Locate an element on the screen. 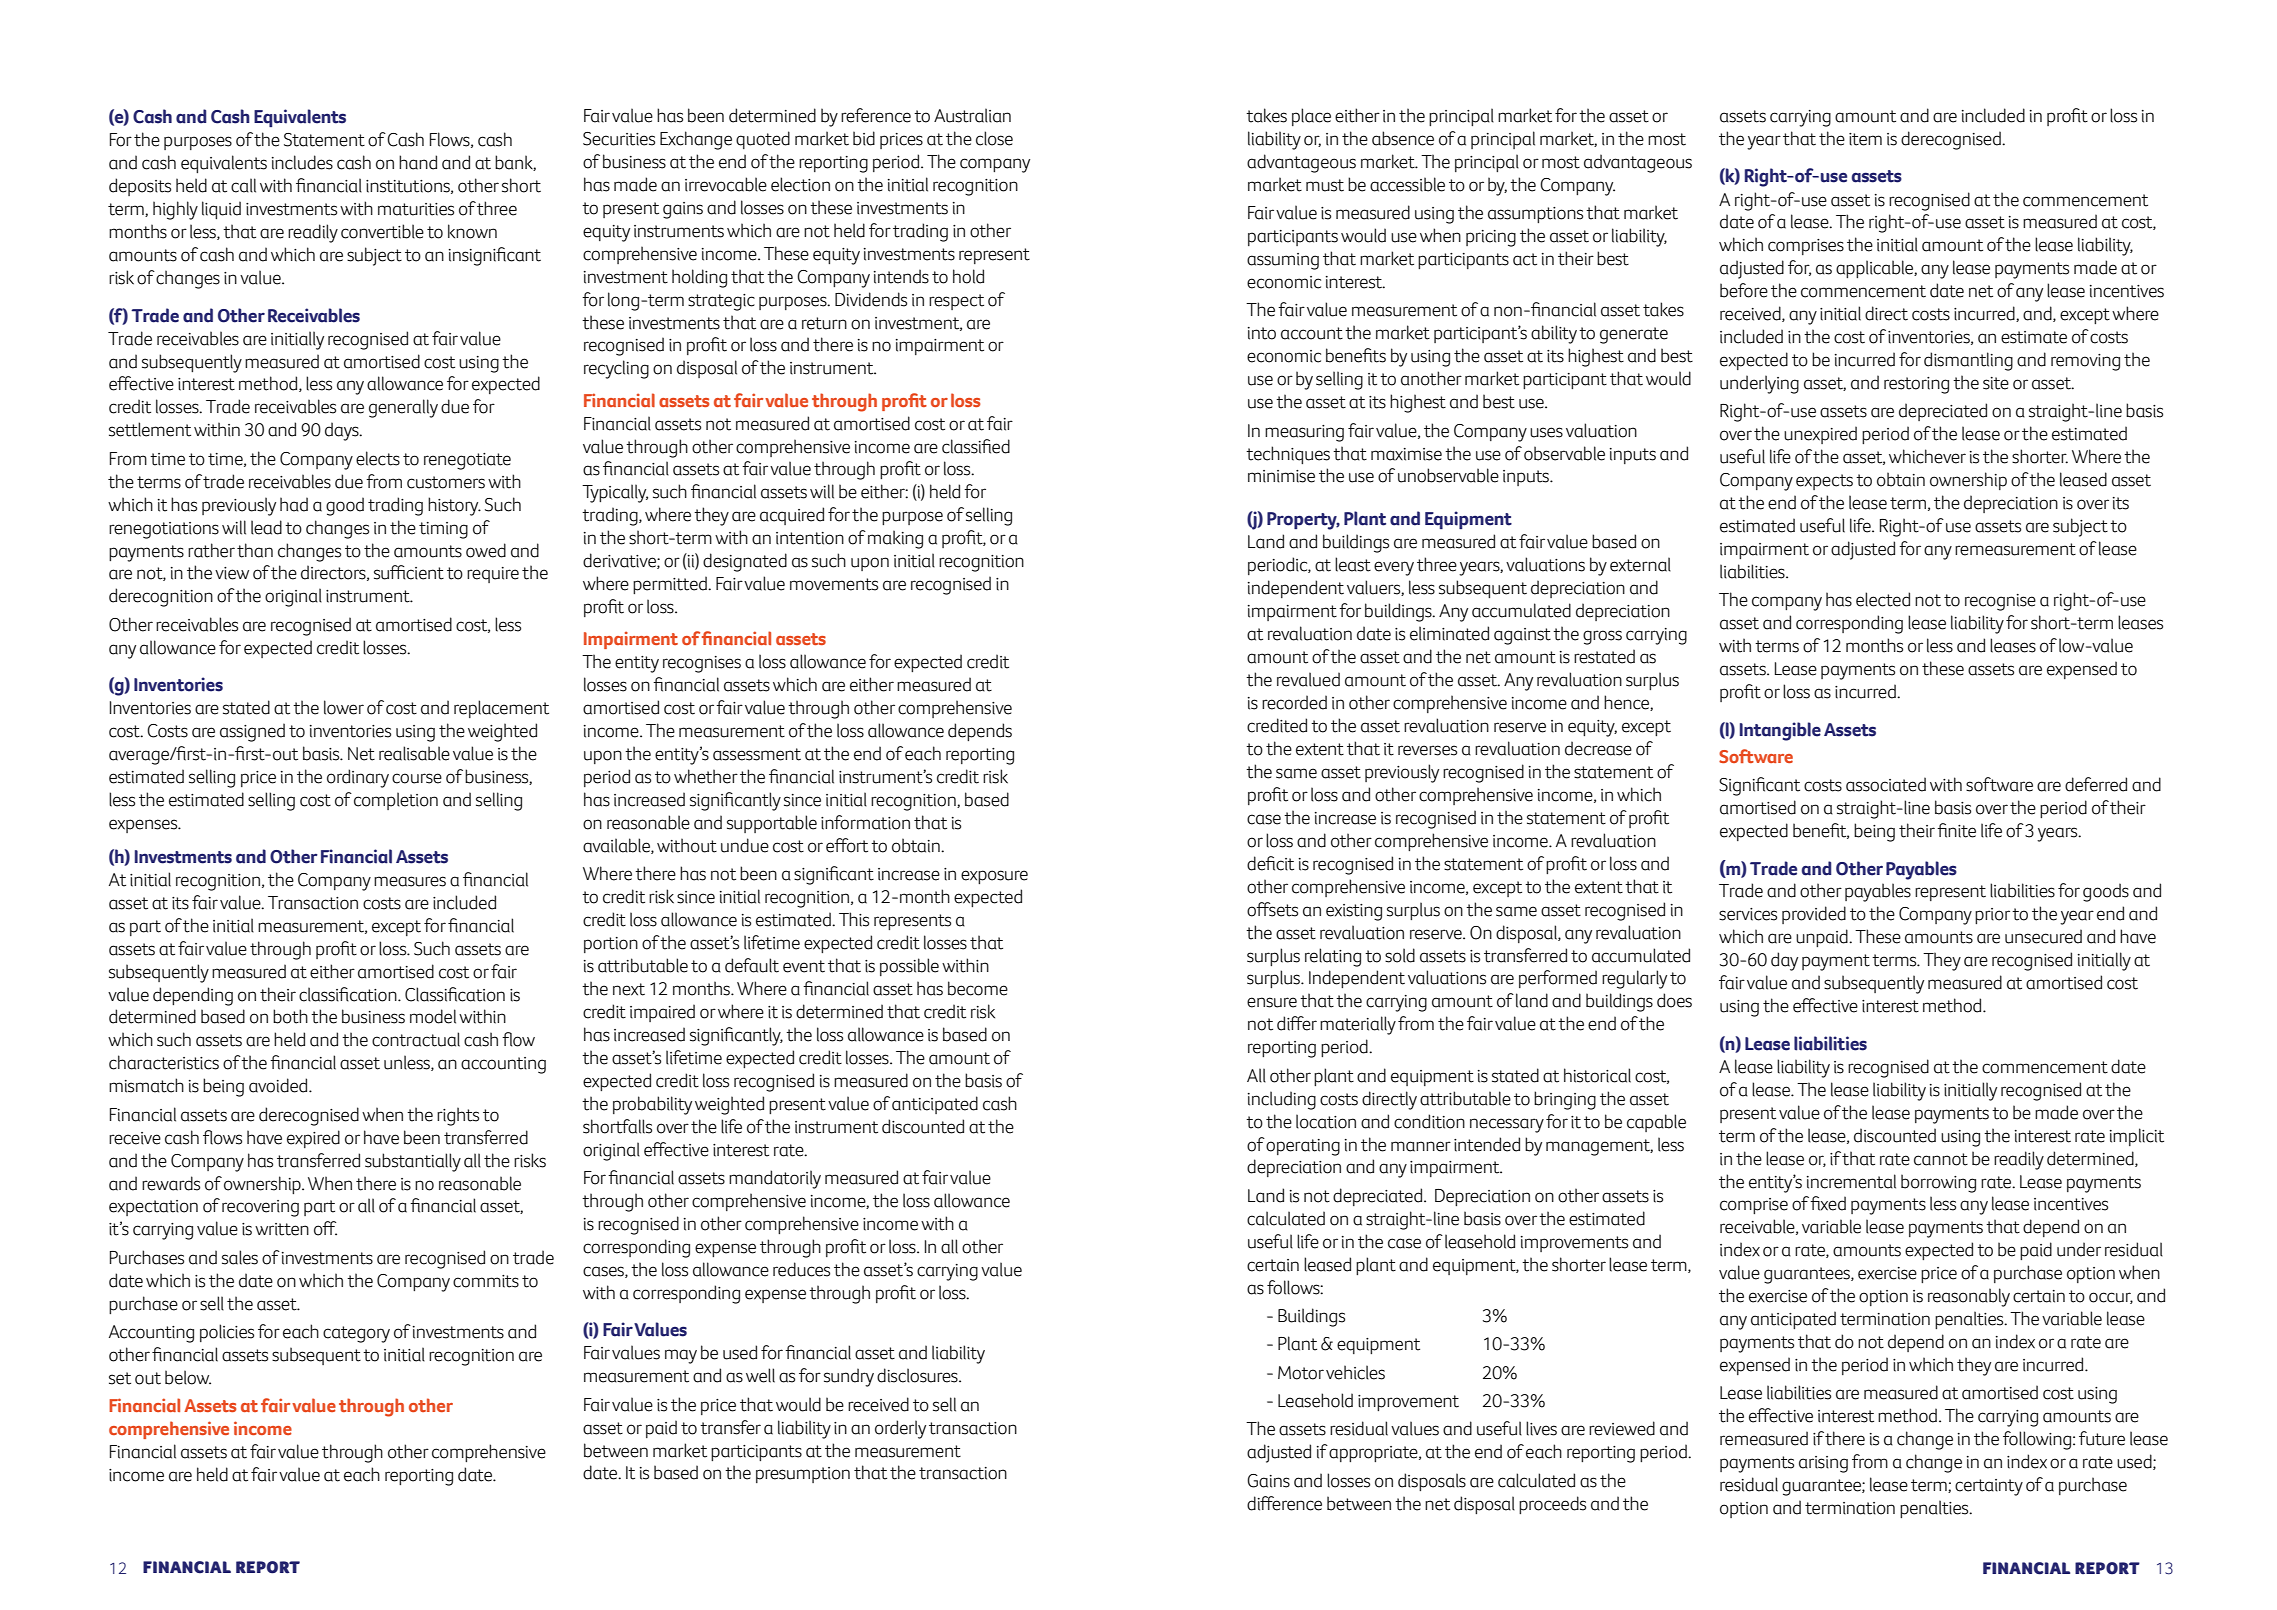  completion is located at coordinates (396, 801).
